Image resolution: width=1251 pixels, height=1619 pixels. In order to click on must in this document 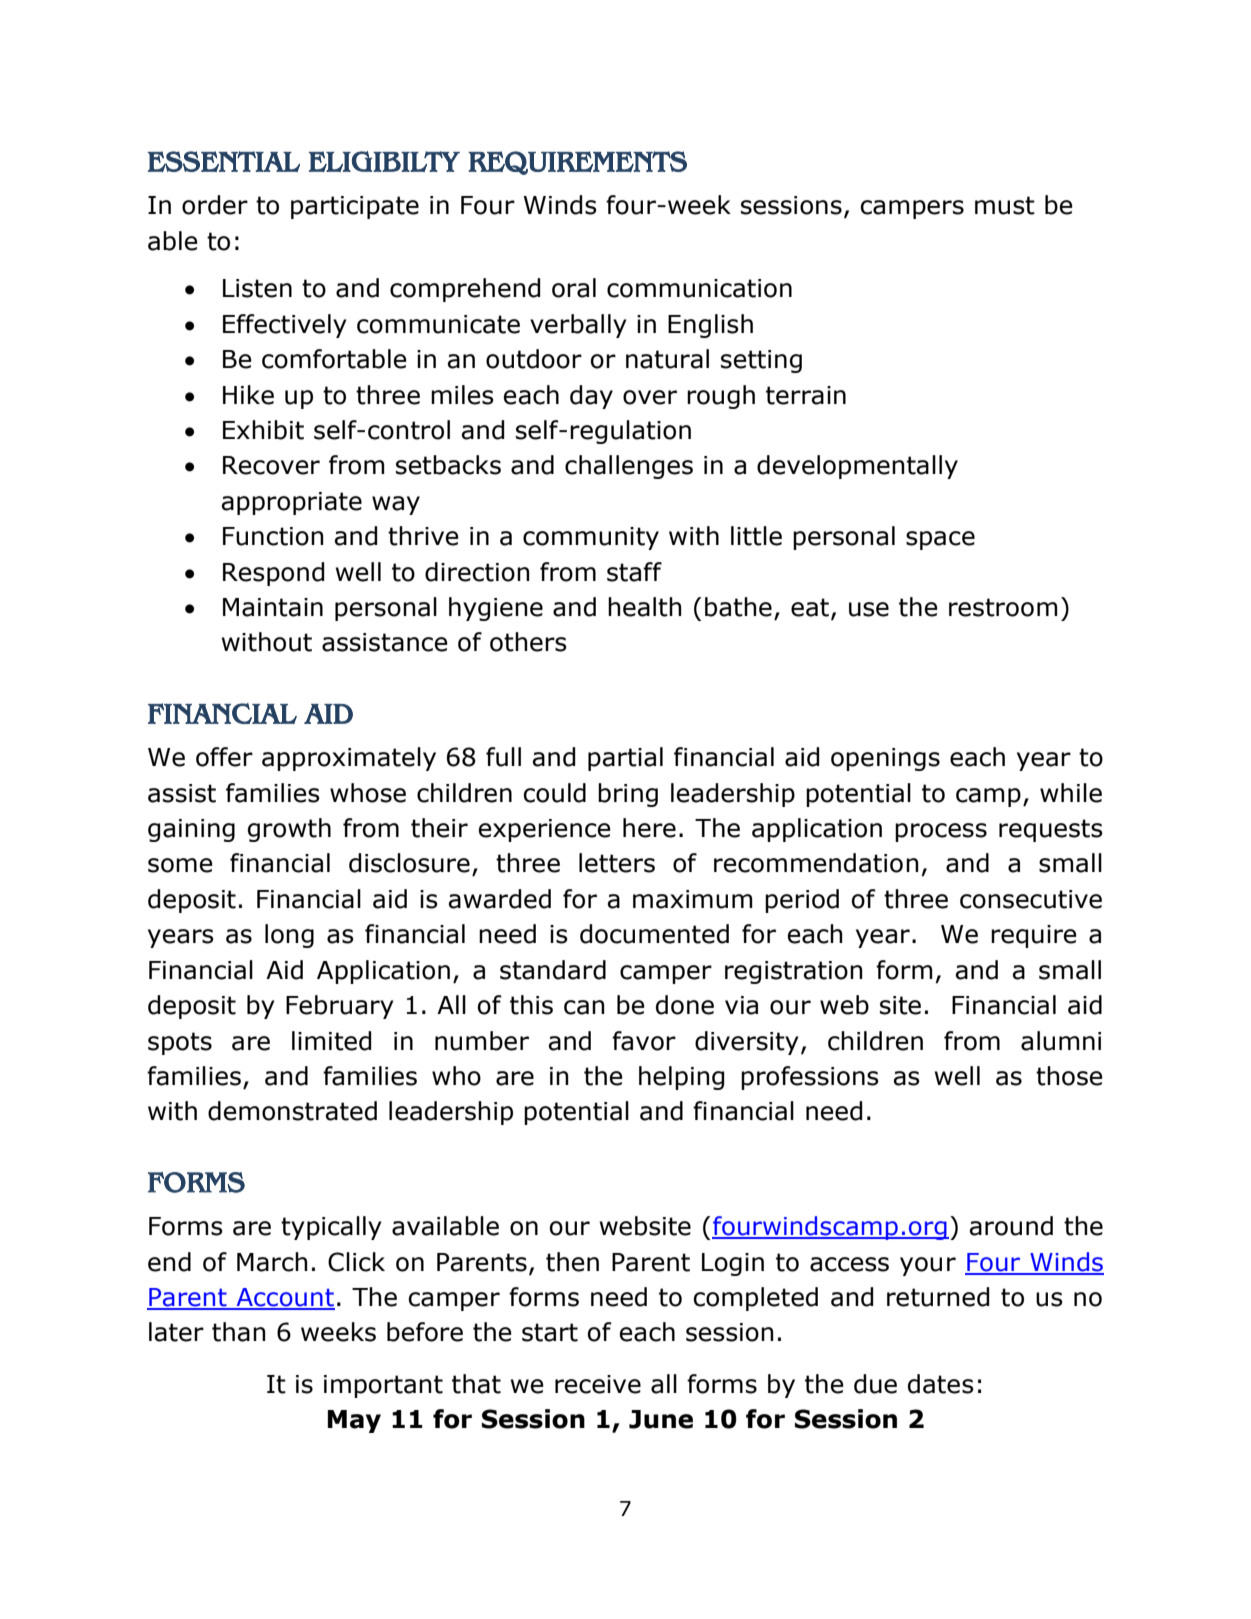, I will do `click(1005, 205)`.
